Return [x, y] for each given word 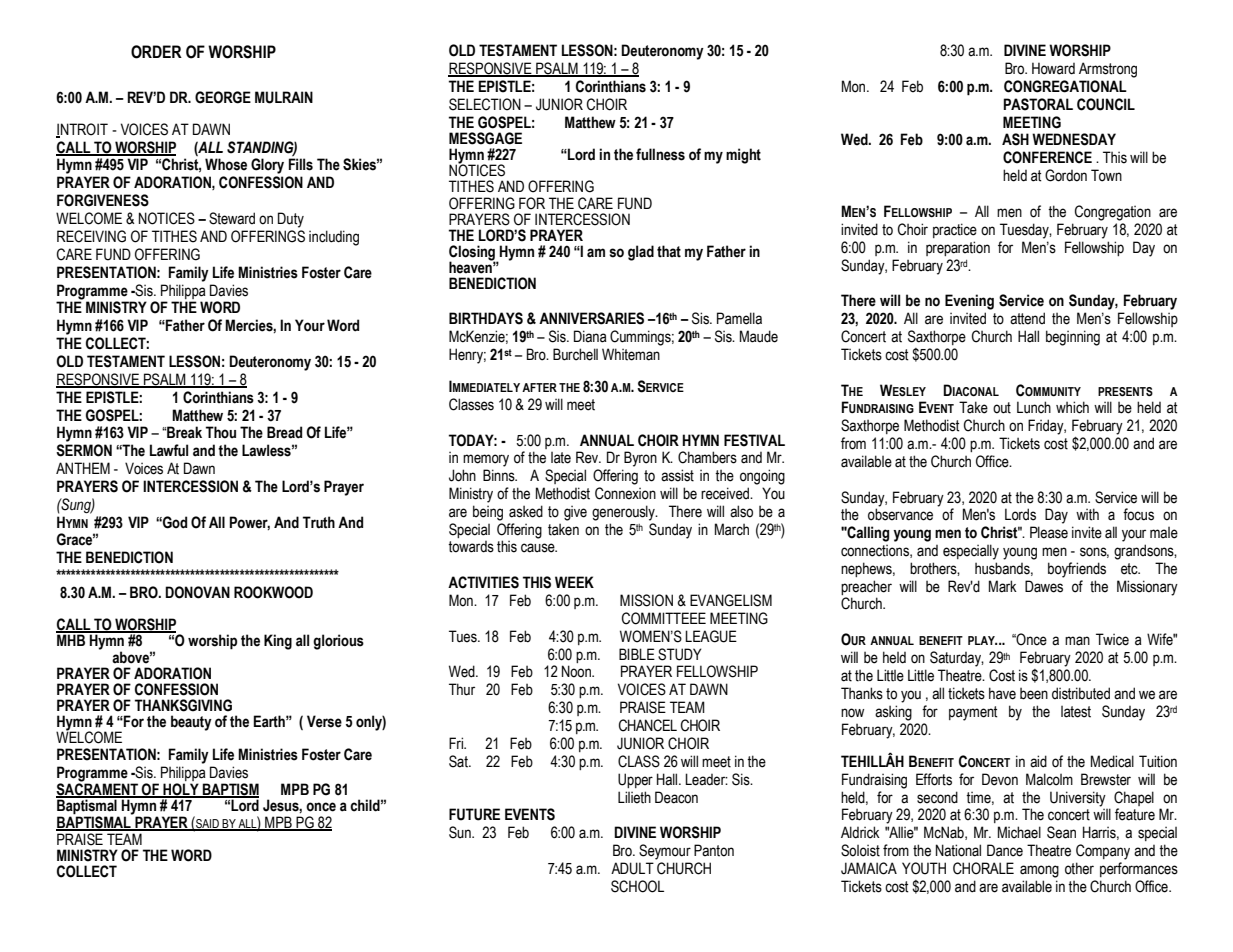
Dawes [1044, 586]
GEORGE [223, 97]
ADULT [632, 868]
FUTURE [474, 814]
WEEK [574, 582]
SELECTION [485, 104]
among [1039, 871]
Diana [590, 336]
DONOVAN [197, 592]
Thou [221, 432]
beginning [1073, 338]
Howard [1053, 68]
